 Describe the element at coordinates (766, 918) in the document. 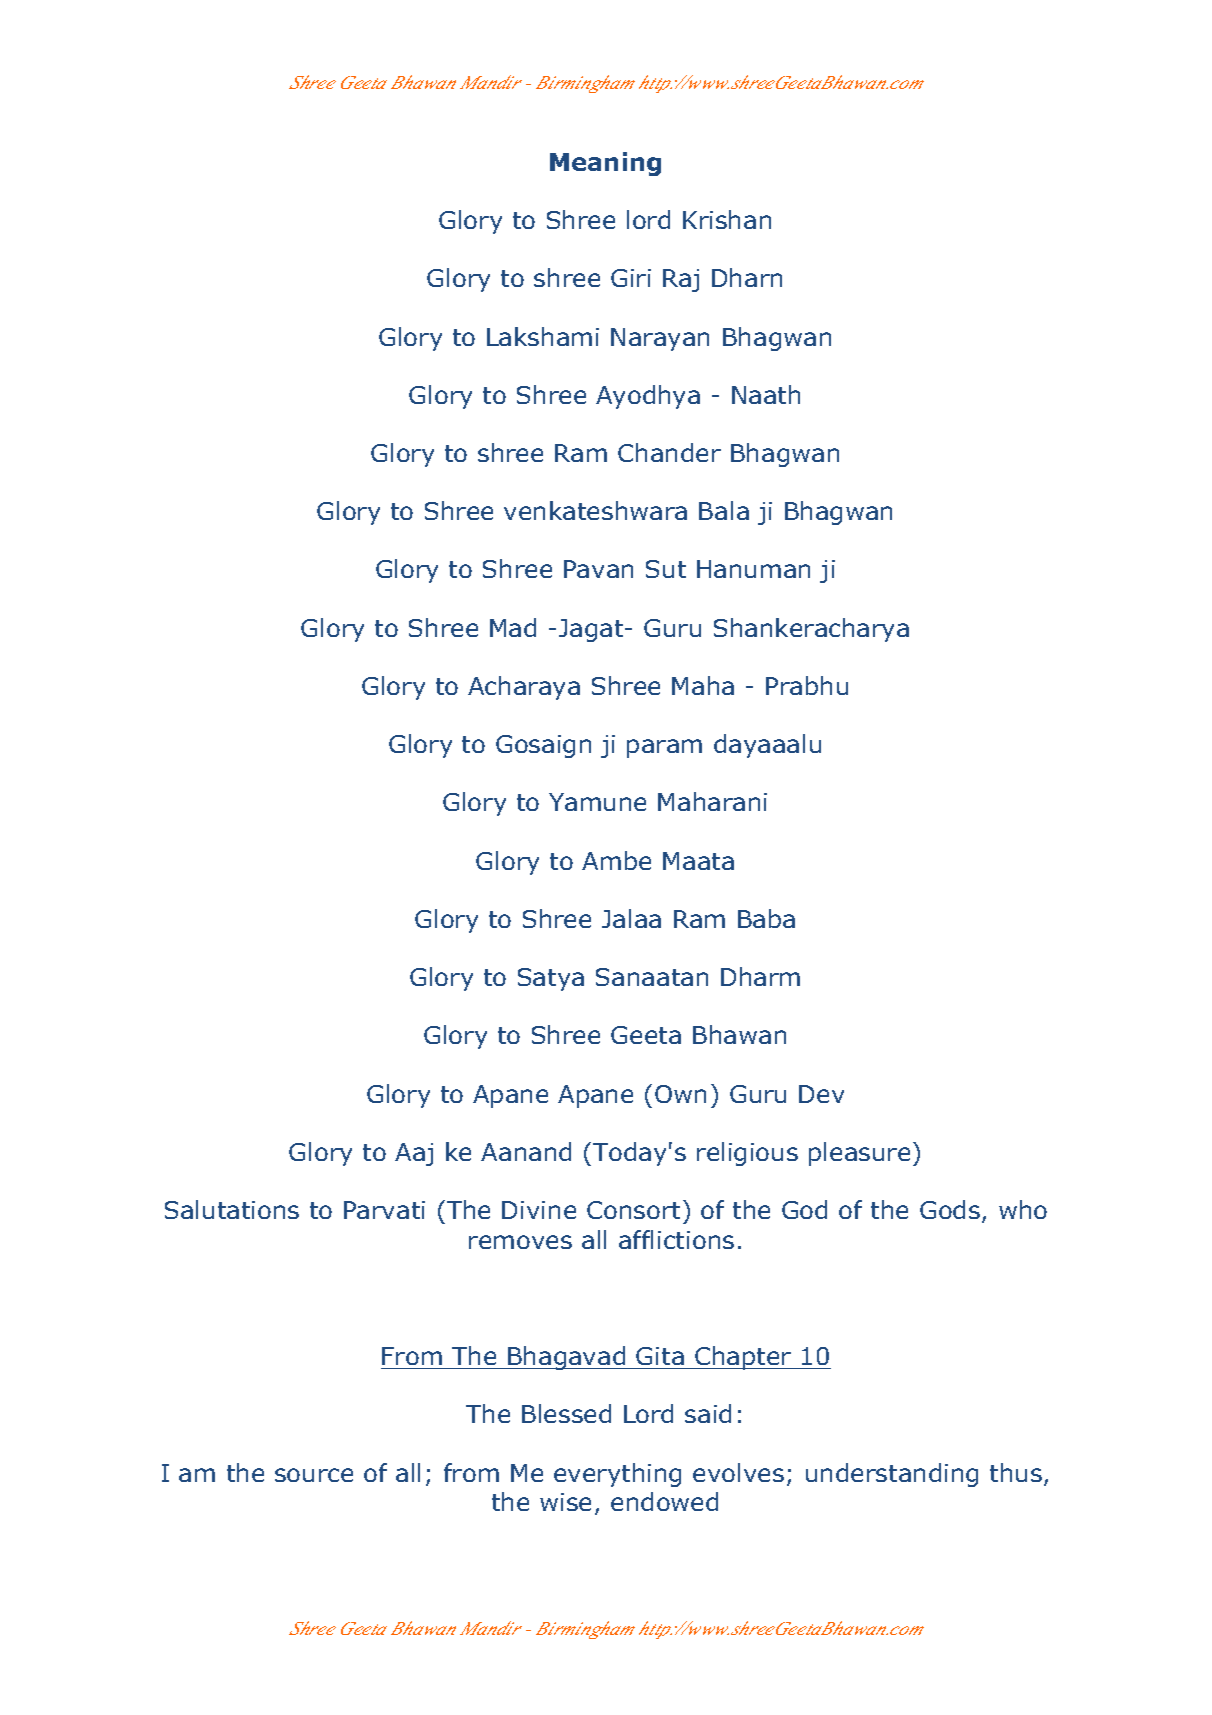

I see `Baba` at that location.
